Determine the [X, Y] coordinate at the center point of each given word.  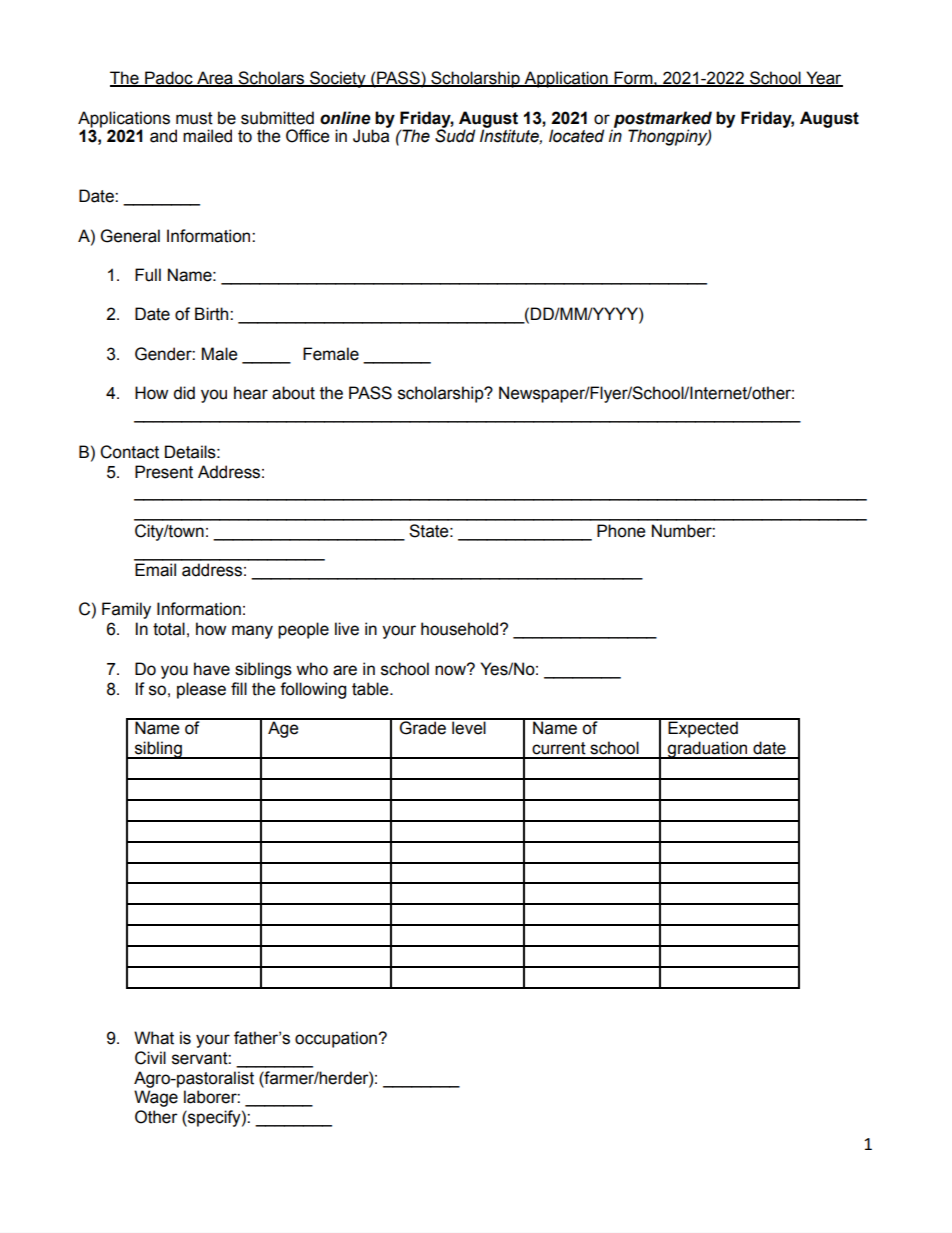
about [293, 393]
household [461, 629]
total [169, 629]
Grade [423, 727]
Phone [621, 531]
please [201, 690]
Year [823, 79]
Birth [213, 314]
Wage [156, 1098]
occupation [337, 1039]
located [576, 136]
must [194, 118]
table [371, 689]
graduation [708, 750]
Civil [150, 1058]
